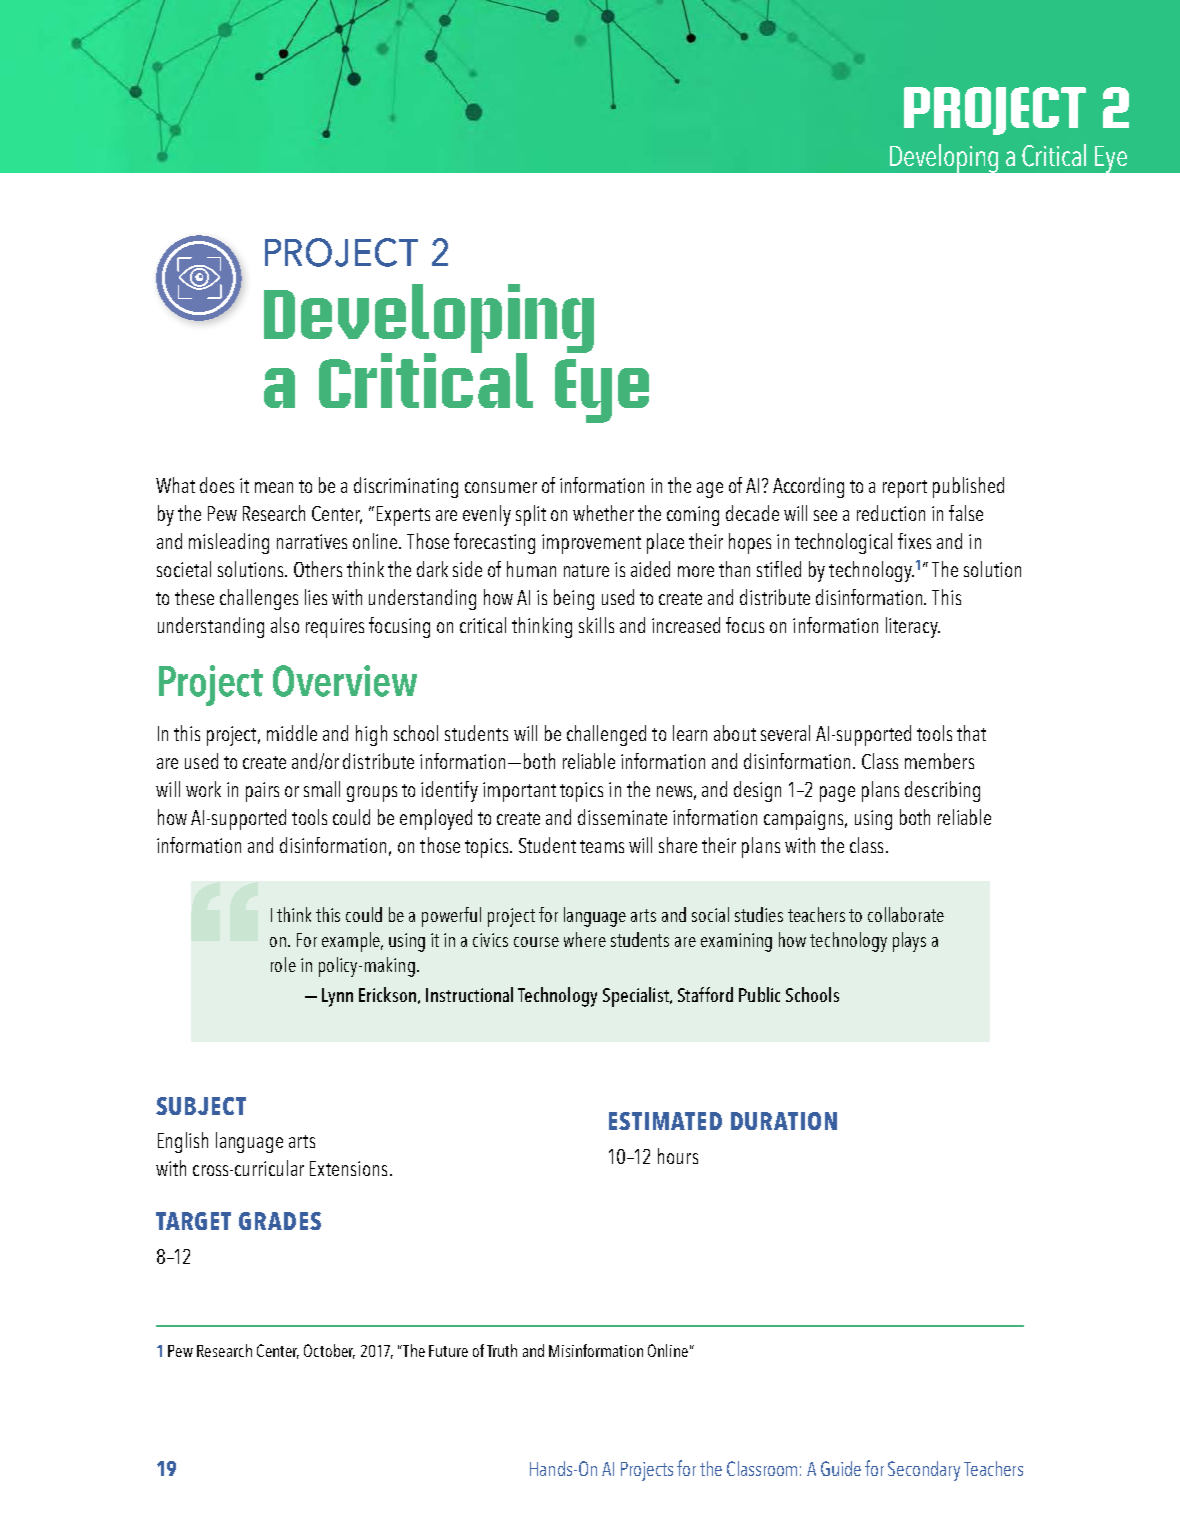 The image size is (1180, 1528). What do you see at coordinates (606, 735) in the document?
I see `challenged` at bounding box center [606, 735].
